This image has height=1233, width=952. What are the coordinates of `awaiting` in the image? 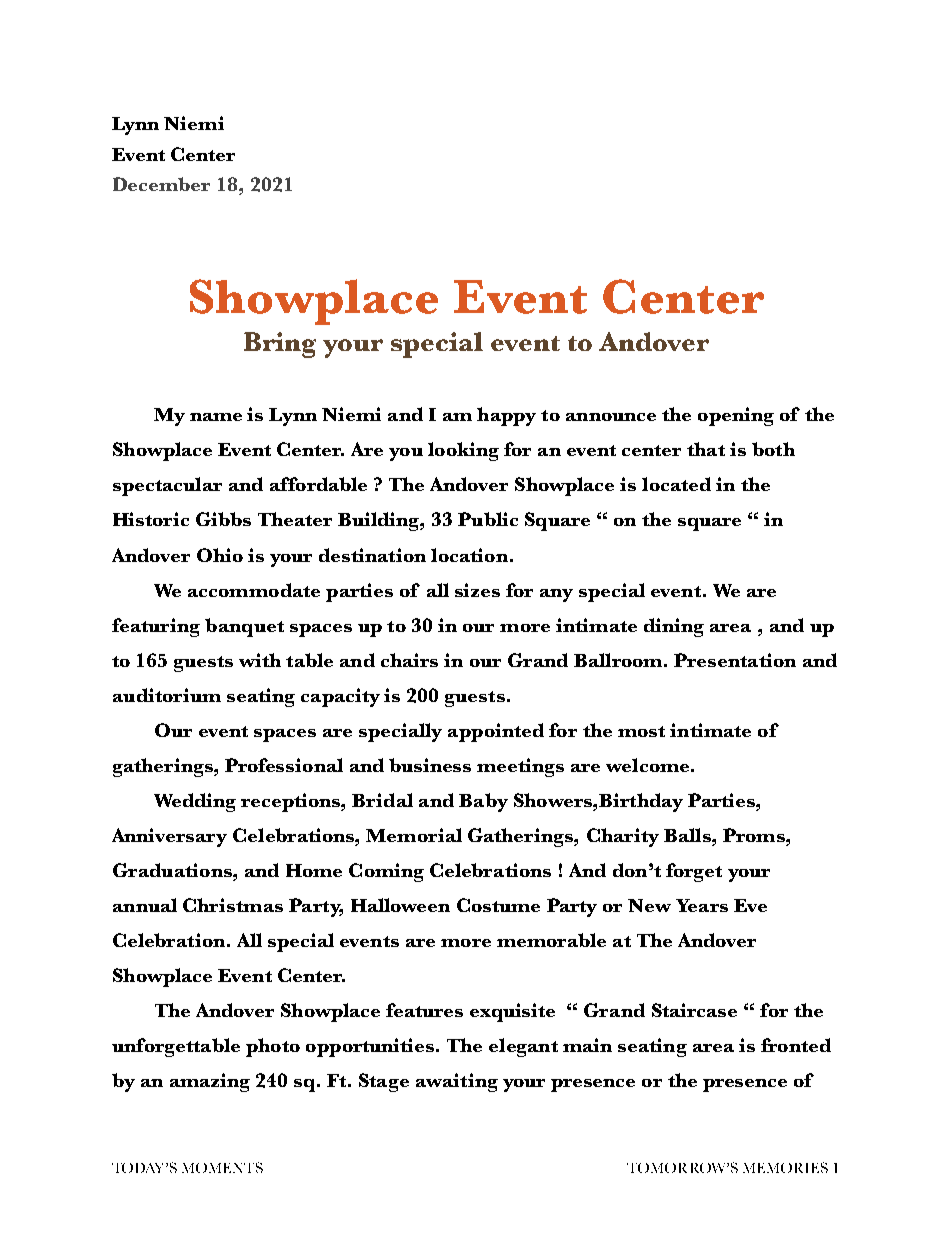 It's located at (457, 1082).
